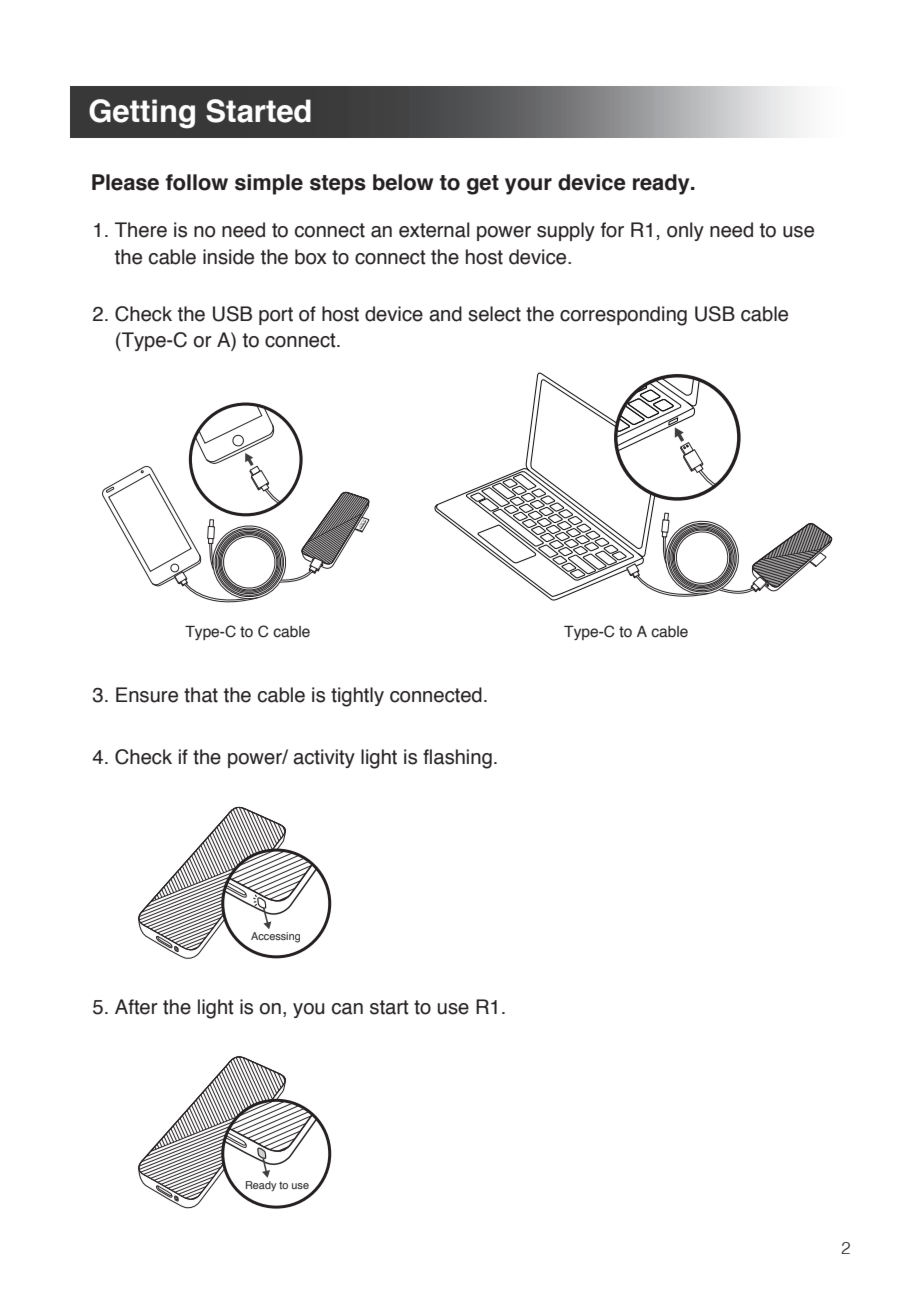  Describe the element at coordinates (276, 316) in the page. I see `port` at that location.
